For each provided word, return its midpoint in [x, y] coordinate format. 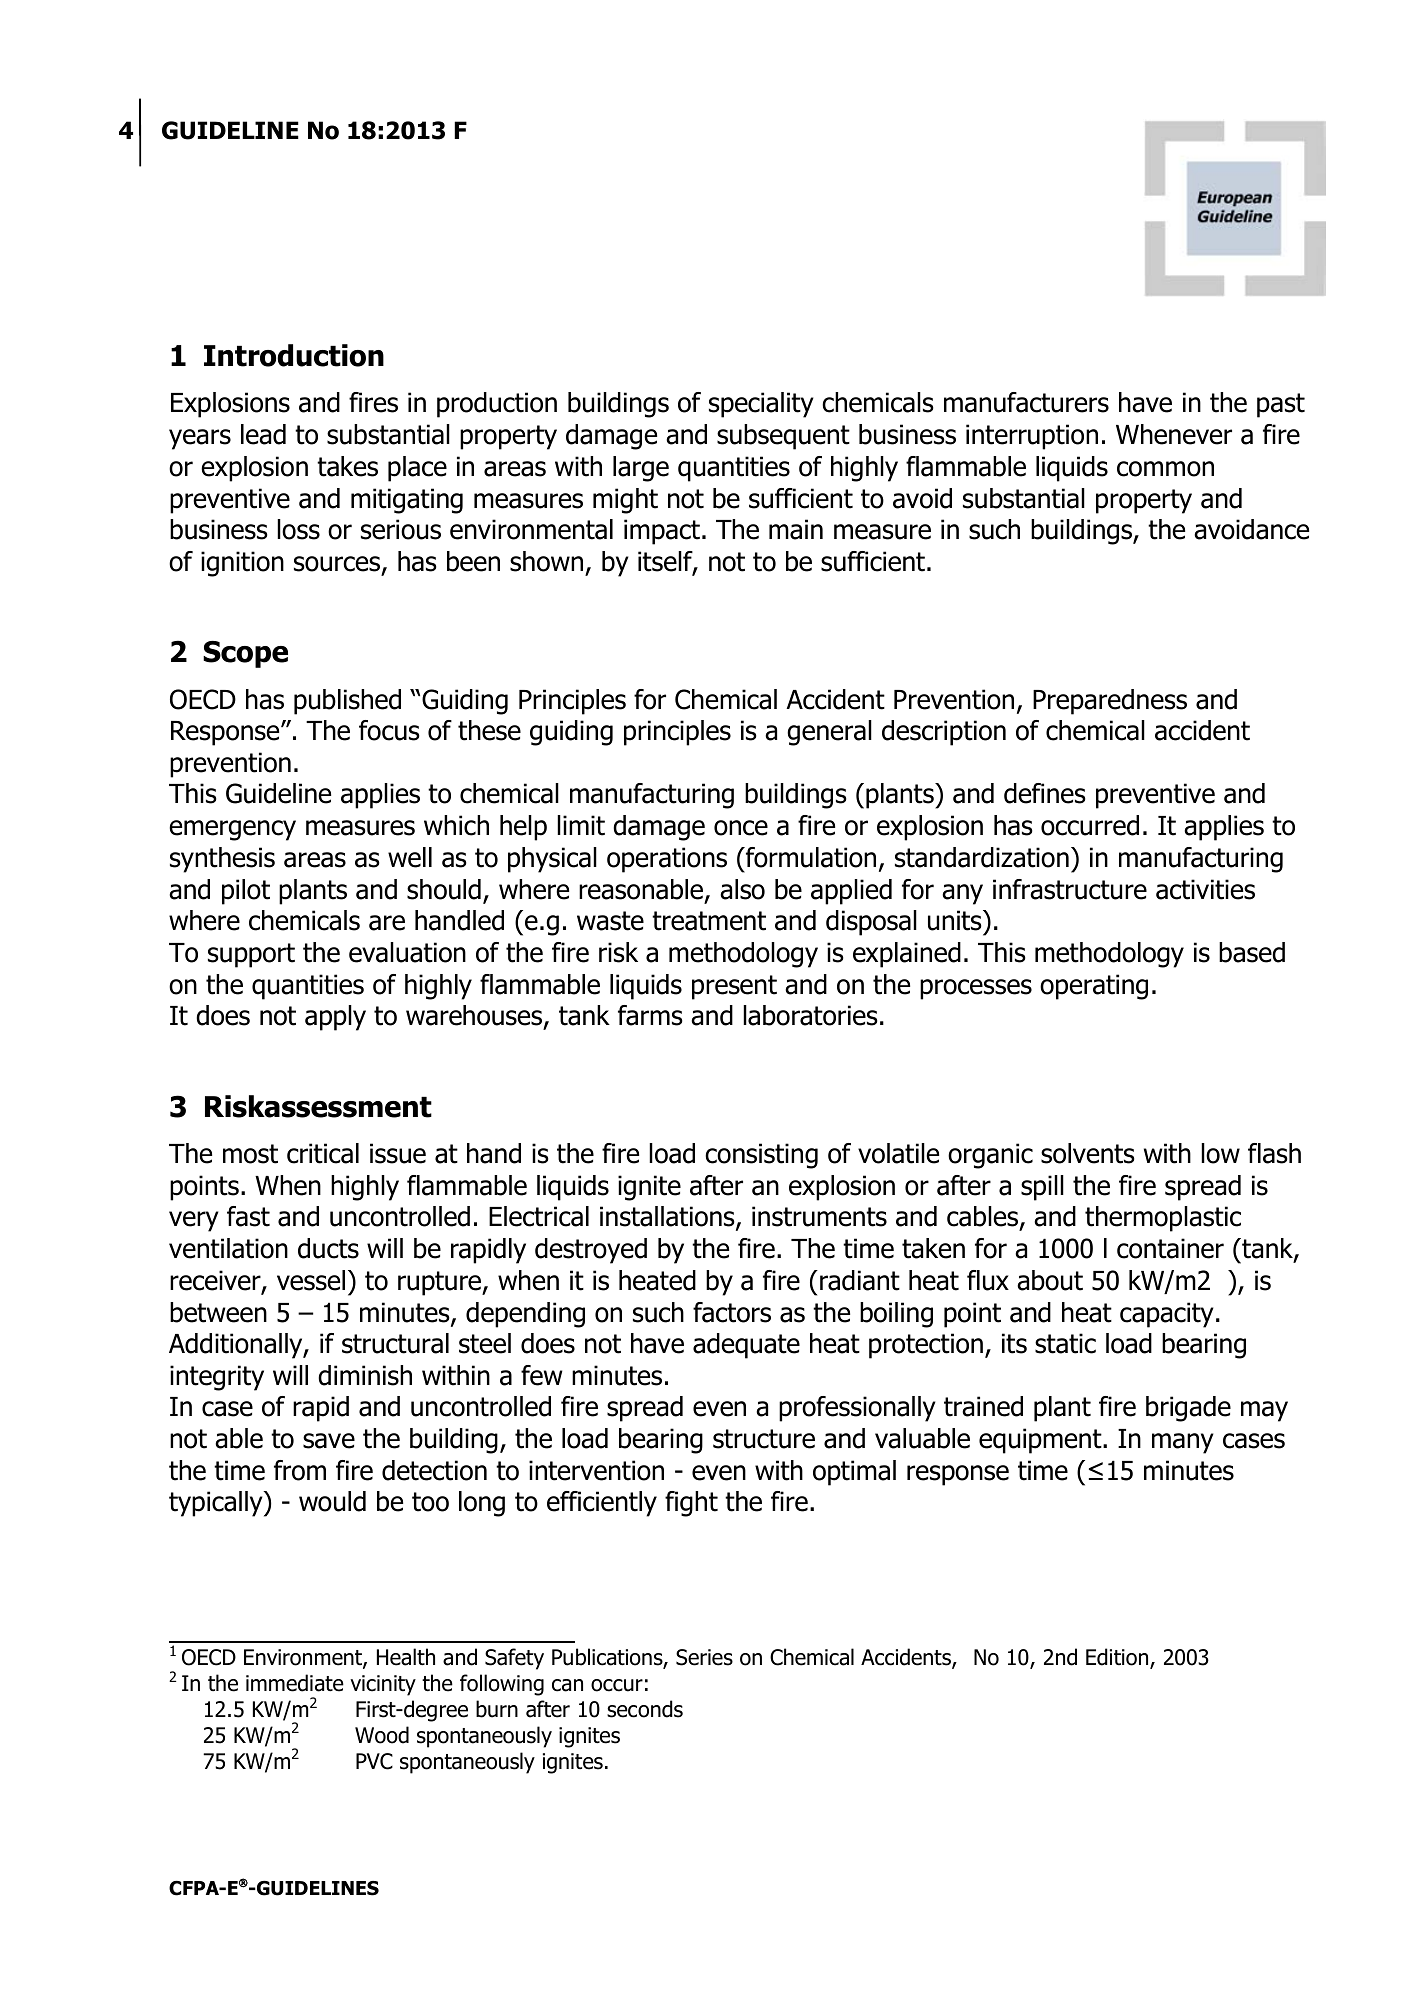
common [1165, 469]
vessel [311, 1280]
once [741, 828]
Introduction [294, 355]
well [410, 857]
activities [1205, 889]
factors [732, 1312]
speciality [761, 405]
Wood [382, 1735]
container [1170, 1248]
